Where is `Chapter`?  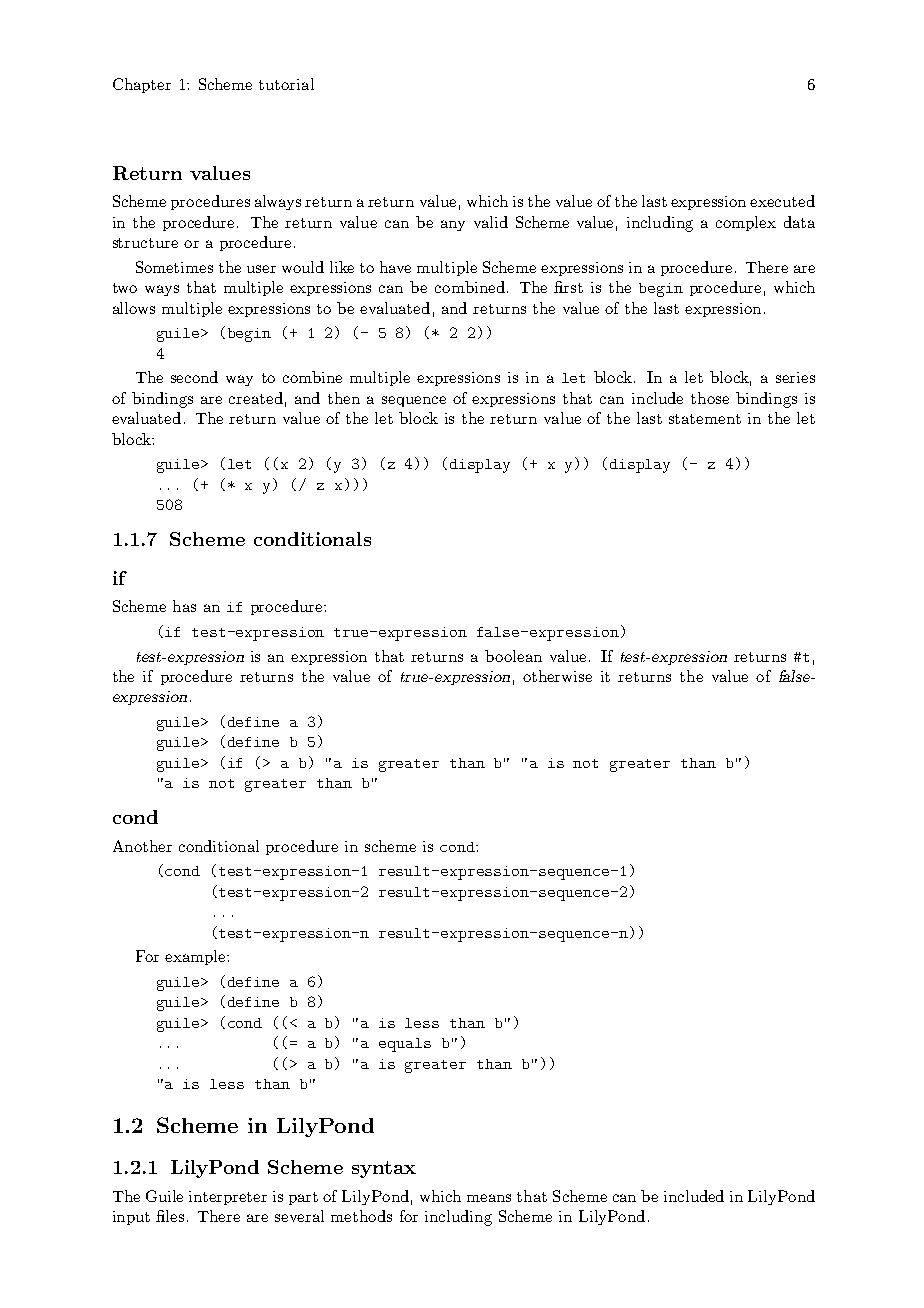 Chapter is located at coordinates (142, 85).
